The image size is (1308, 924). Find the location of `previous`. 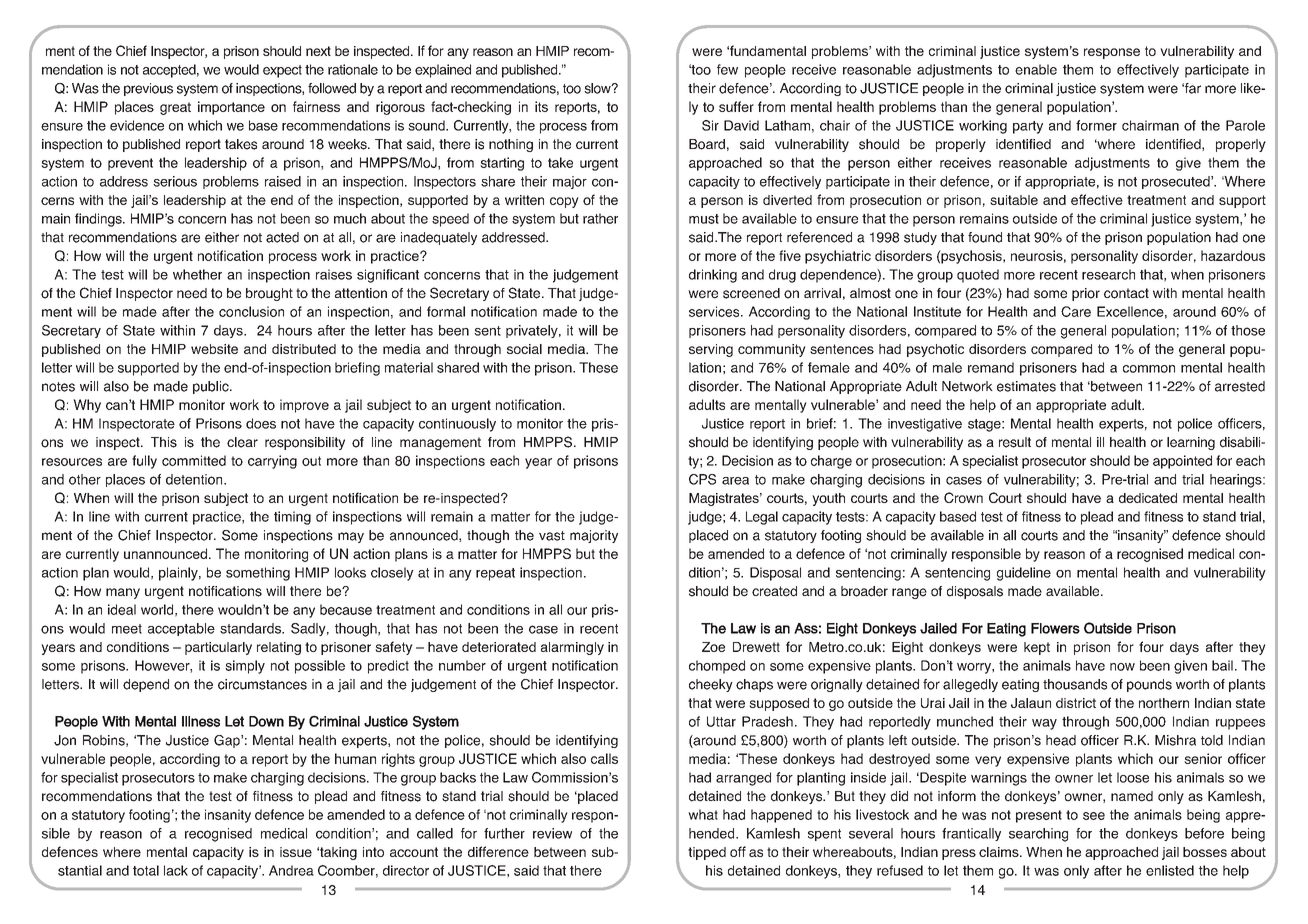

previous is located at coordinates (148, 89).
